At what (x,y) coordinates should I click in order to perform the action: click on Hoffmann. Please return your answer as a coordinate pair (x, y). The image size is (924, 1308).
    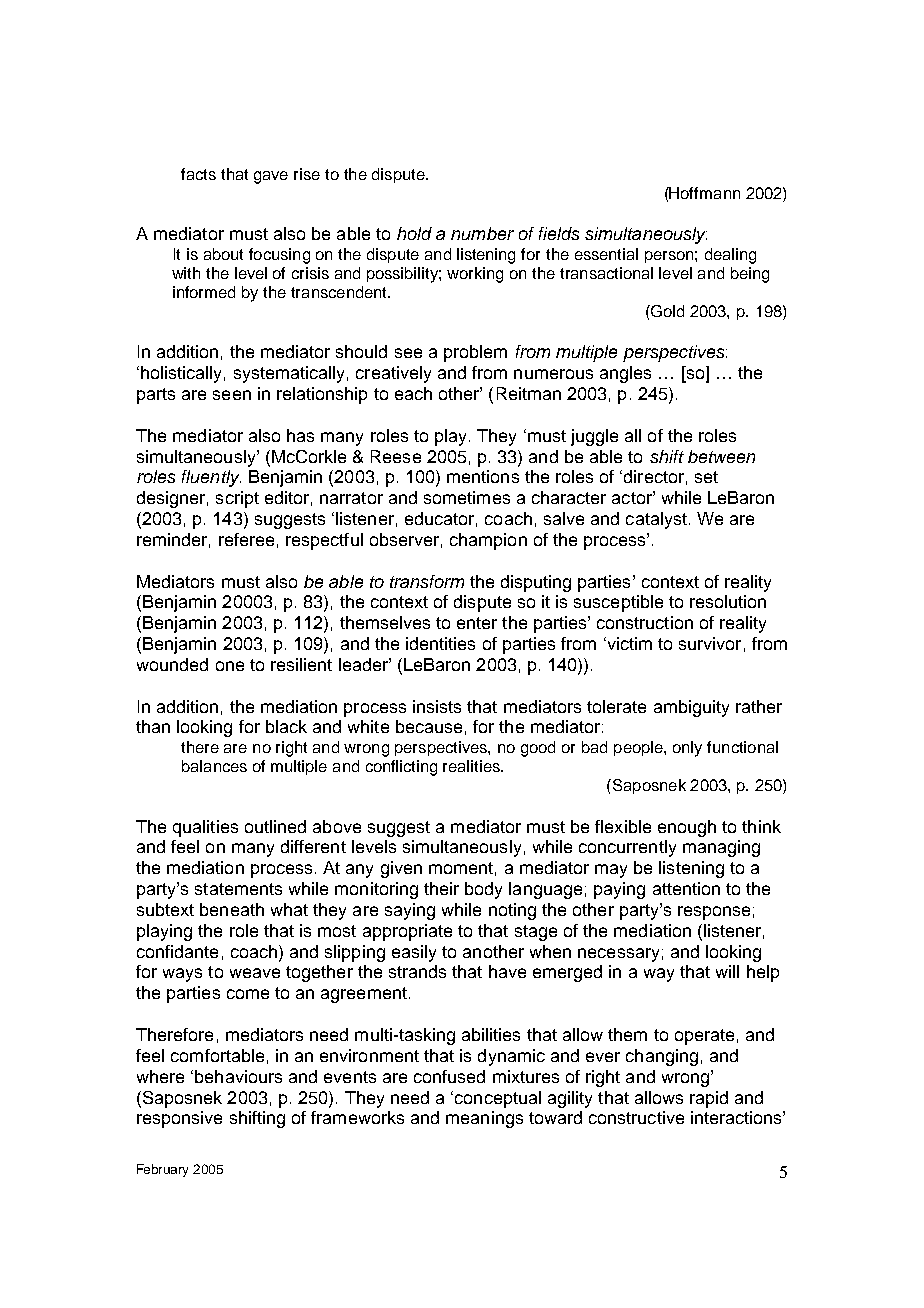
    Looking at the image, I should click on (704, 193).
